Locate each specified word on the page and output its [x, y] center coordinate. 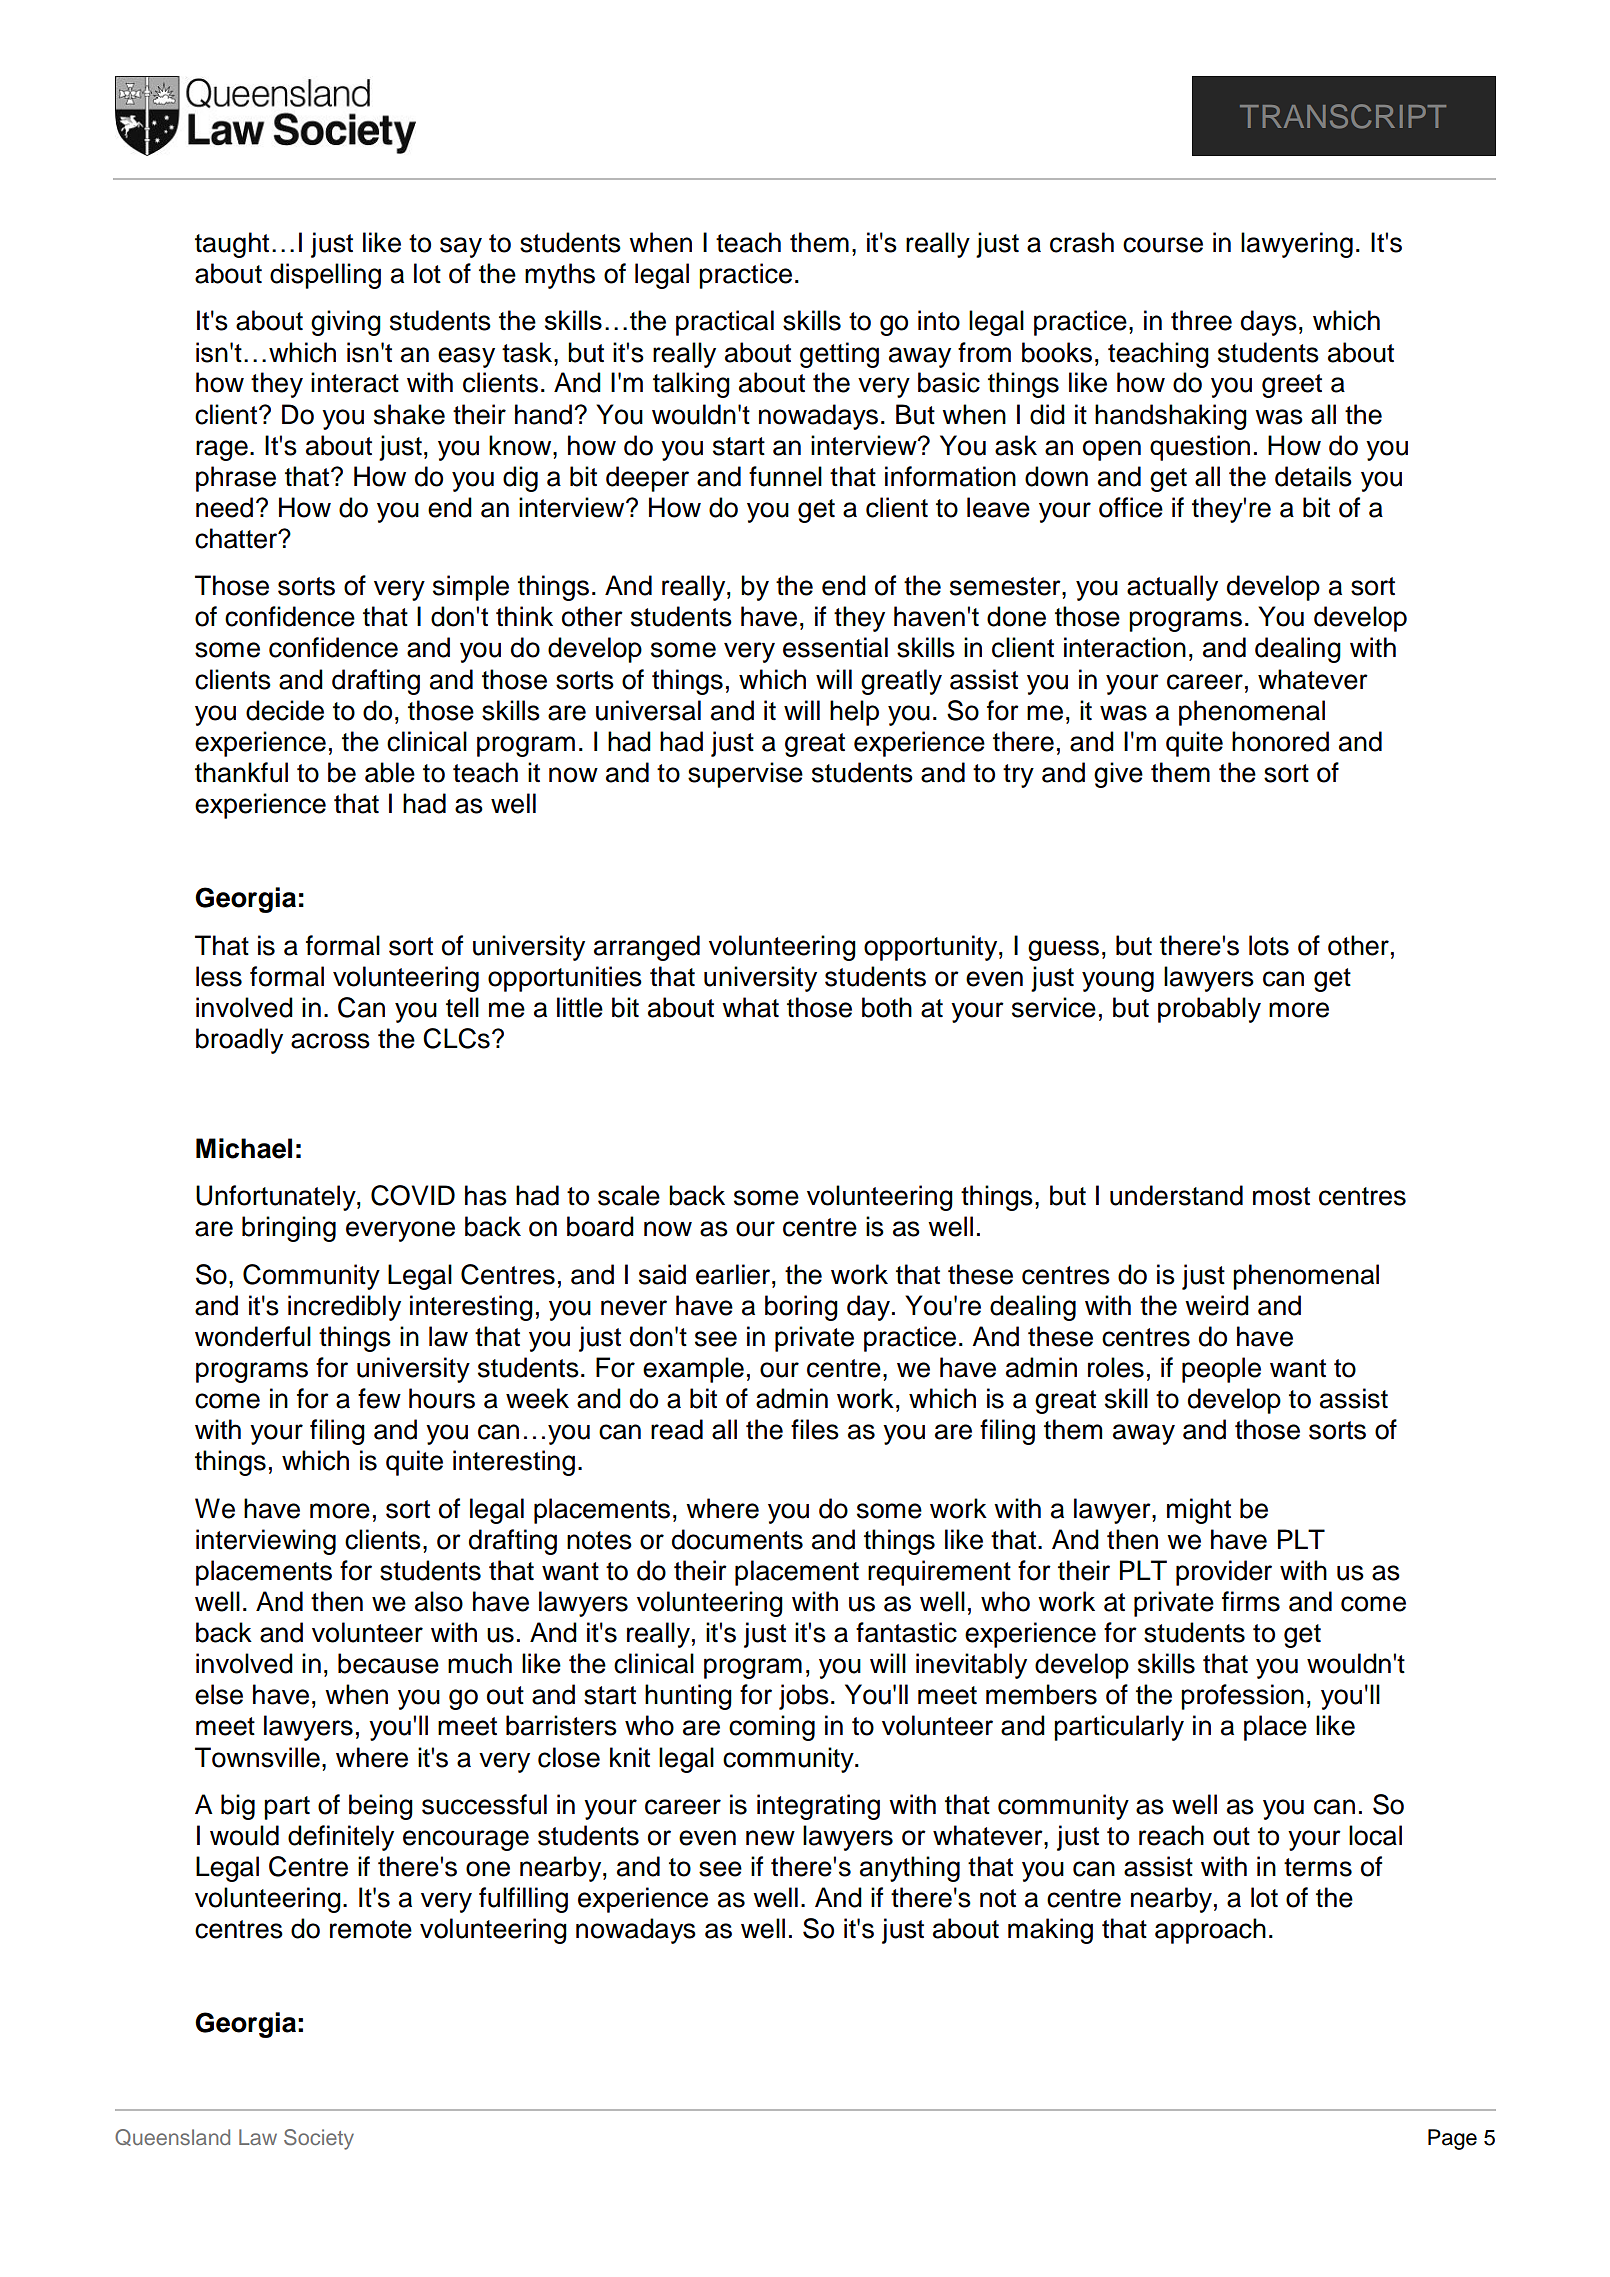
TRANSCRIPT [1343, 116]
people [1221, 1370]
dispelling [325, 276]
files [815, 1429]
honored [1280, 741]
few [379, 1398]
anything [910, 1869]
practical [725, 323]
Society [319, 2139]
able [390, 772]
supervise [745, 775]
